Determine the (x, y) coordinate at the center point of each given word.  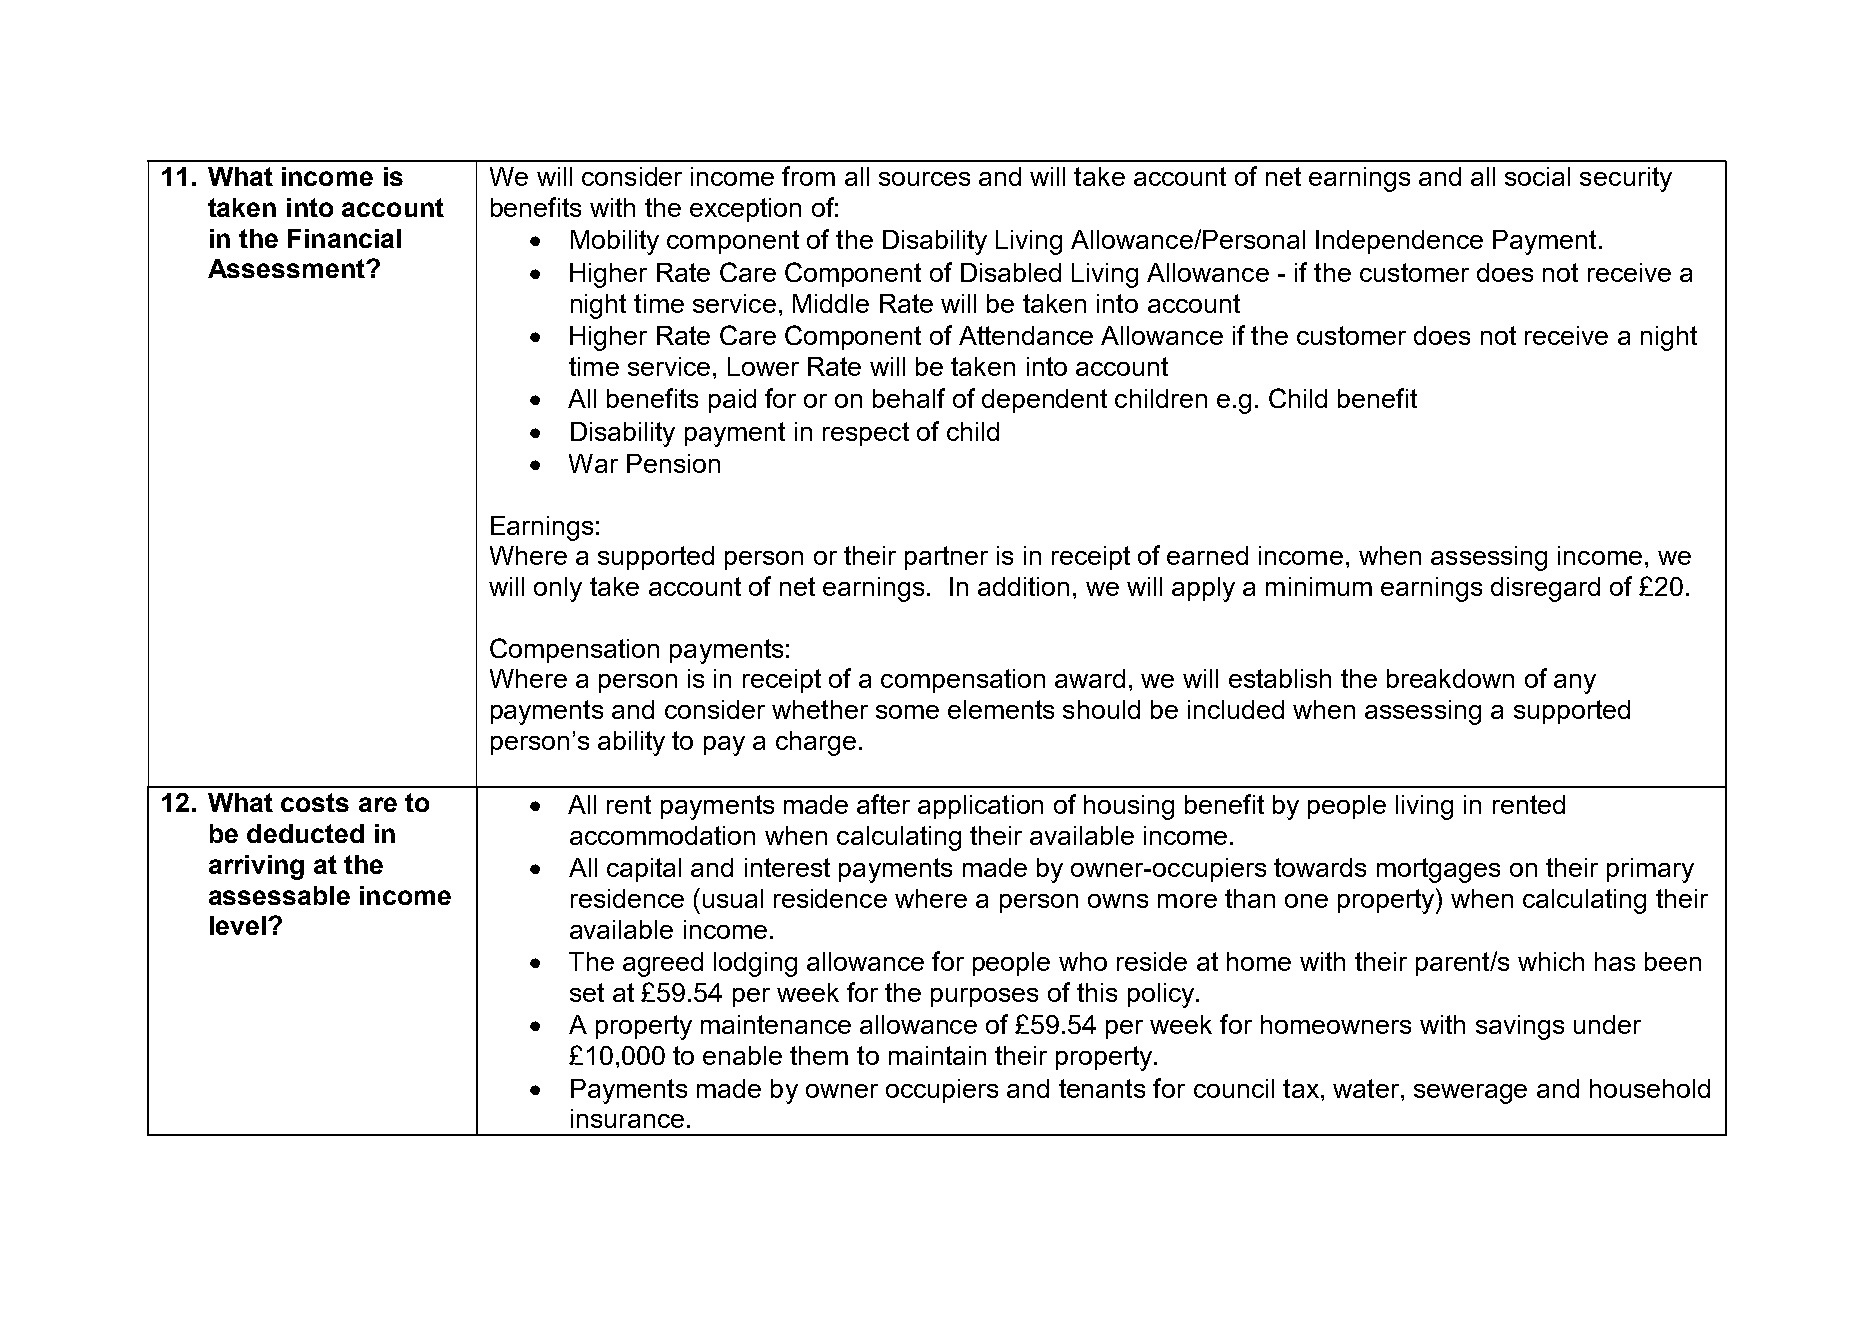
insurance (627, 1118)
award (1090, 678)
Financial (344, 238)
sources (924, 179)
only (558, 589)
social (1537, 176)
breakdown (1450, 678)
